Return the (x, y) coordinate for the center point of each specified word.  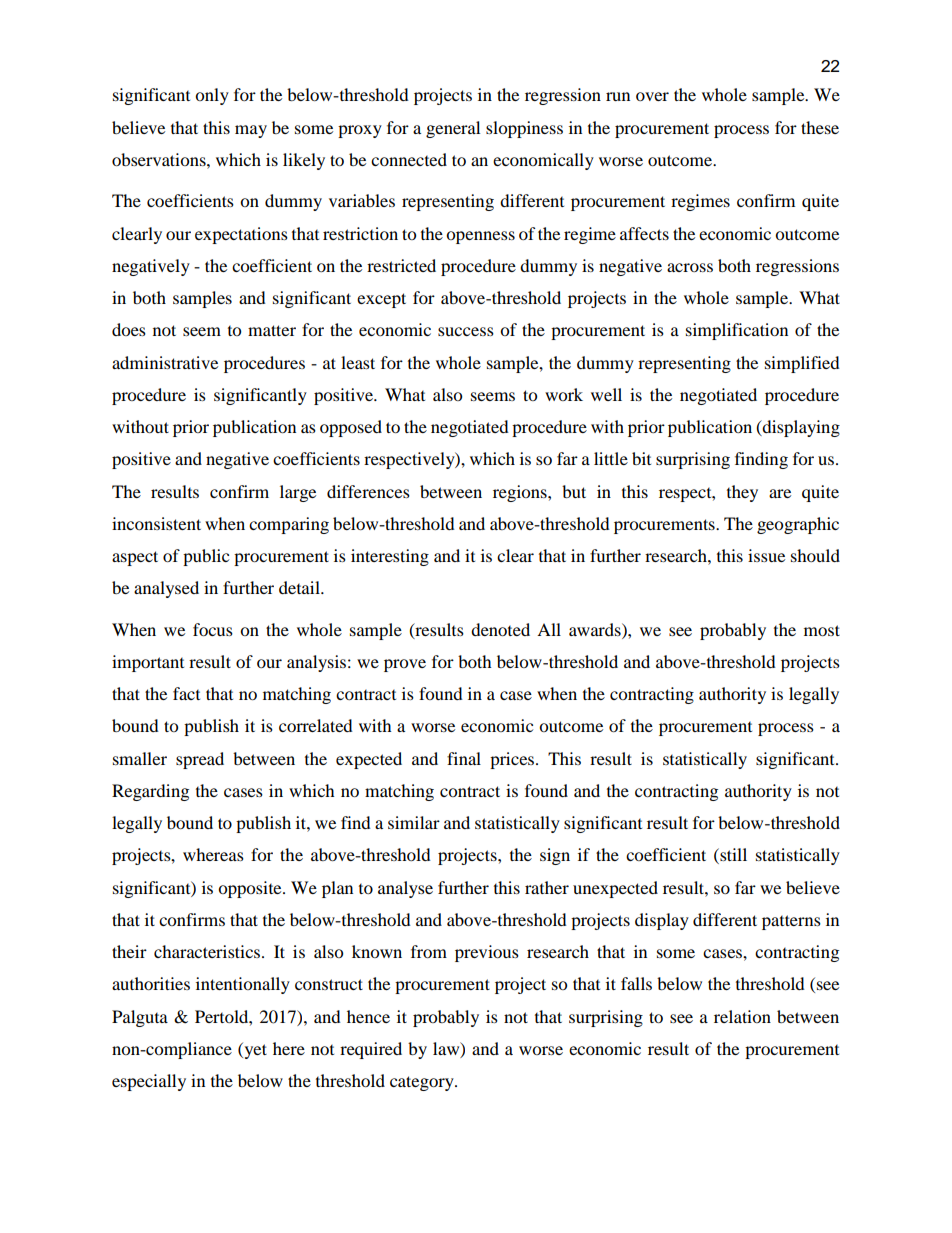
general (453, 129)
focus (213, 629)
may (251, 131)
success (466, 331)
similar (414, 822)
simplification (737, 331)
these (820, 127)
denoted (500, 629)
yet (254, 1050)
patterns (791, 922)
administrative (165, 362)
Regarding (150, 792)
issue (766, 555)
